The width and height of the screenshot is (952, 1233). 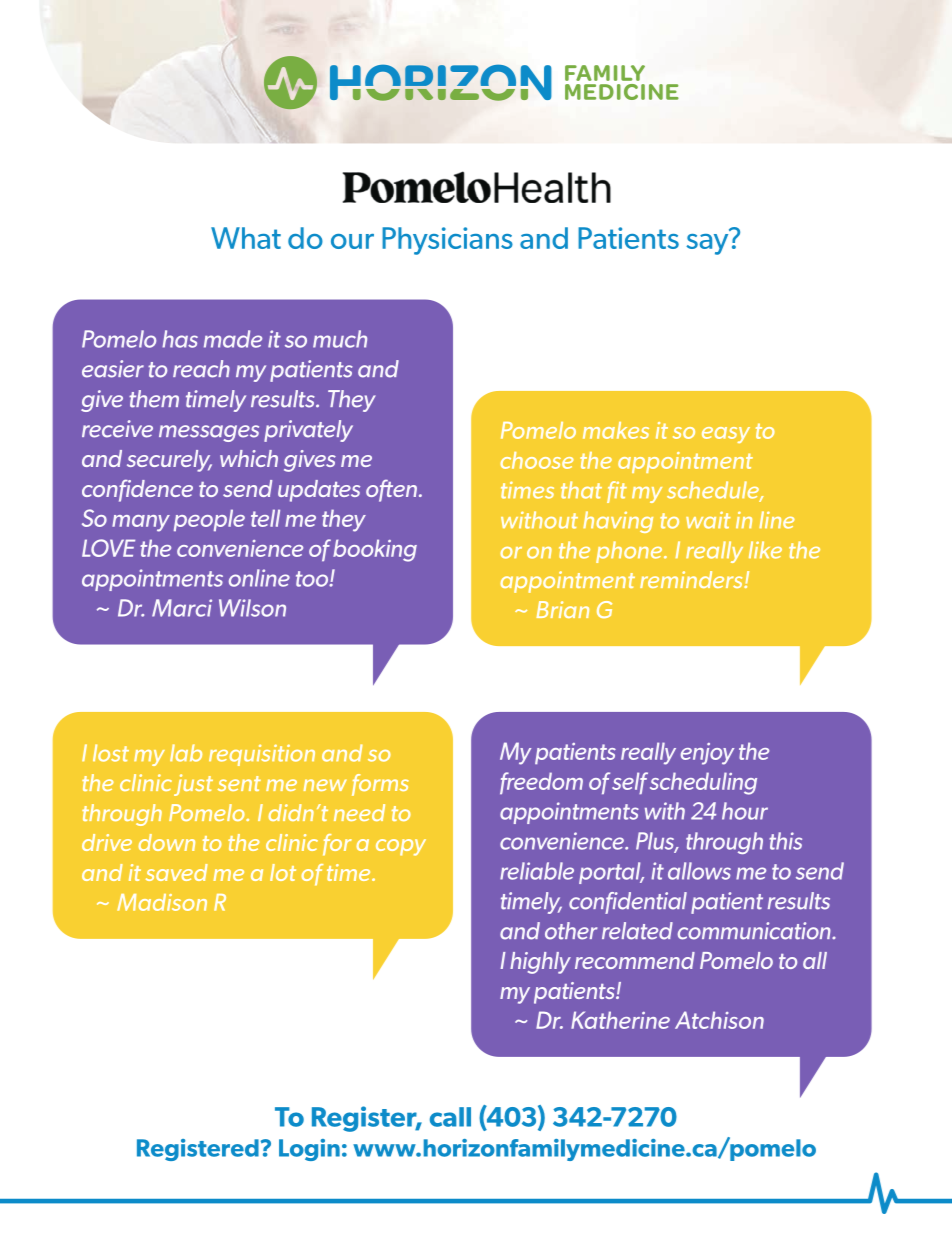 What do you see at coordinates (166, 842) in the screenshot?
I see `down` at bounding box center [166, 842].
